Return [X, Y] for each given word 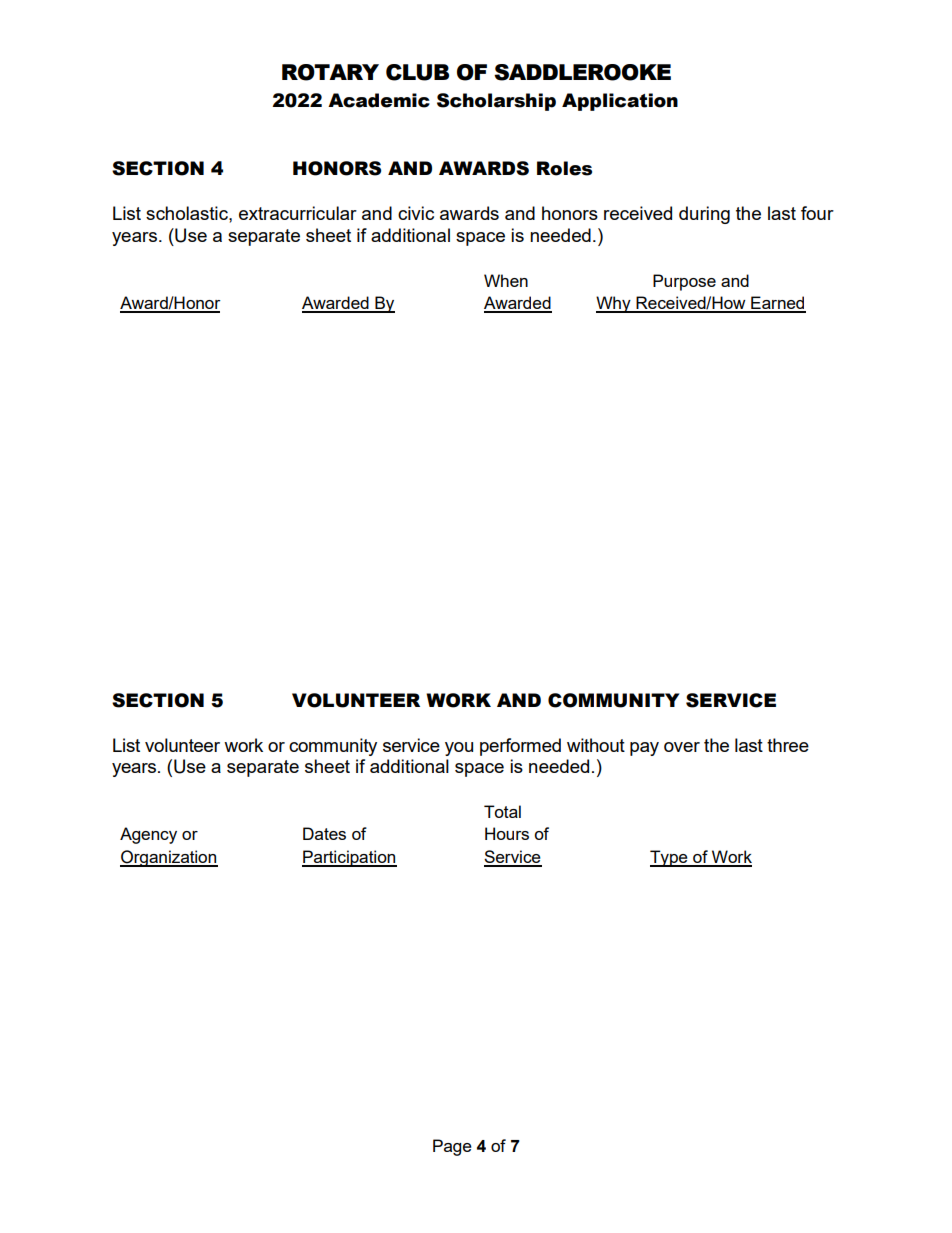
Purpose [684, 282]
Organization [169, 858]
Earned [777, 304]
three [788, 745]
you [459, 749]
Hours [507, 833]
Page [452, 1147]
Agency [148, 835]
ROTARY [330, 72]
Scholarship [496, 102]
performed [520, 747]
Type [670, 858]
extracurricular [298, 213]
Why [614, 304]
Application [620, 102]
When [506, 280]
